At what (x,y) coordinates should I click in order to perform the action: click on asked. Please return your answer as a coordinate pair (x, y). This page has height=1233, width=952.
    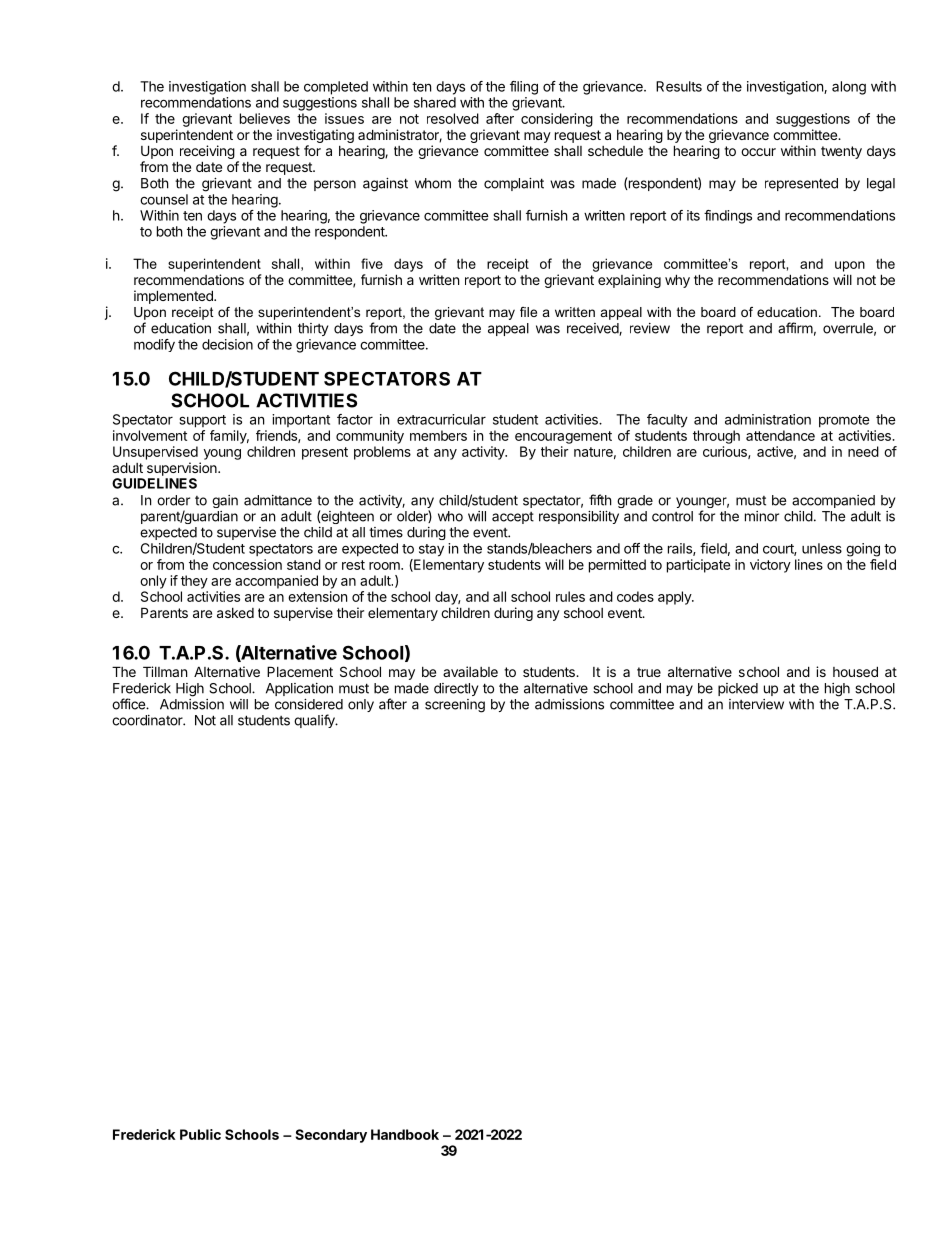
    Looking at the image, I should click on (235, 613).
